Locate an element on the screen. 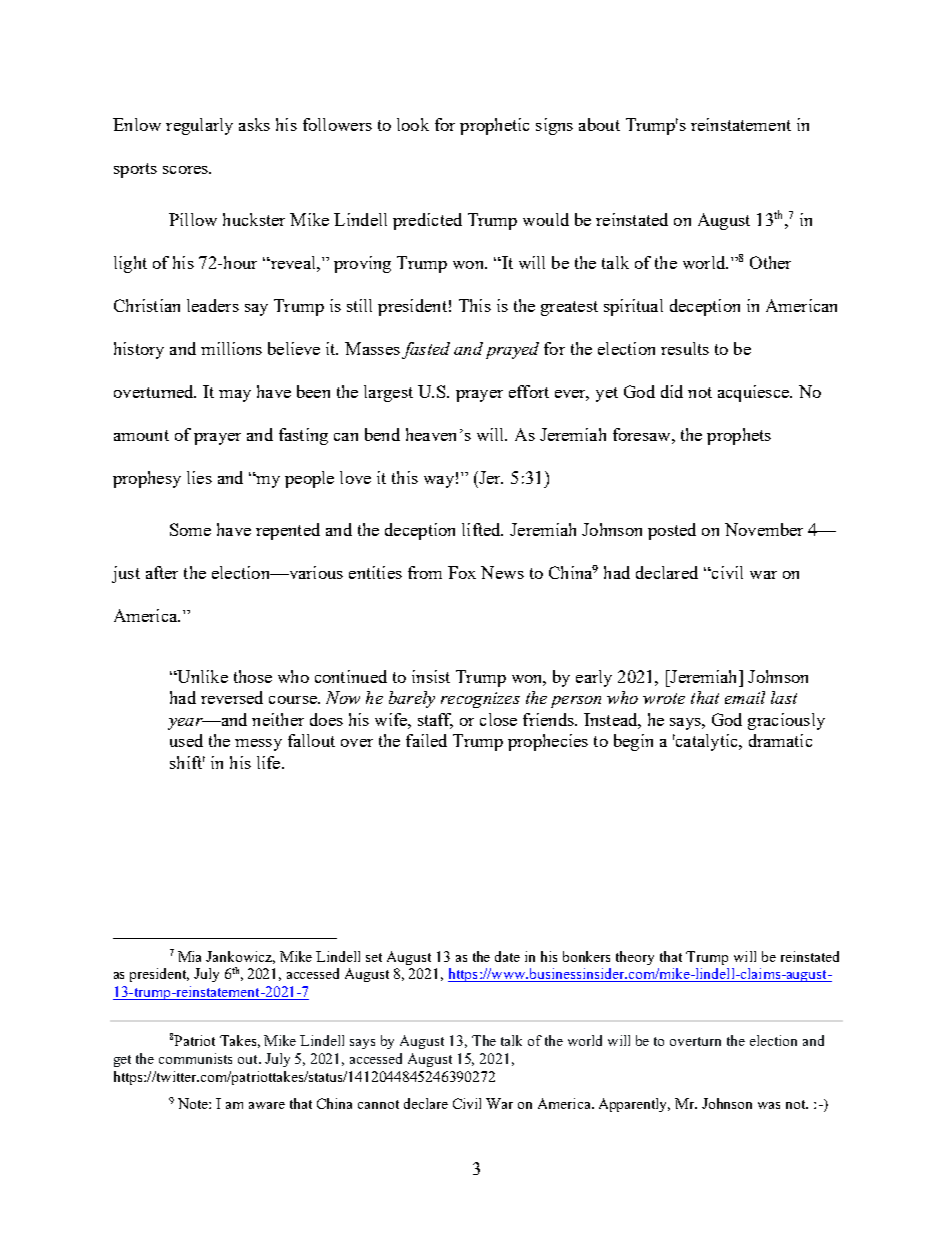 The image size is (952, 1233). begin is located at coordinates (633, 742).
